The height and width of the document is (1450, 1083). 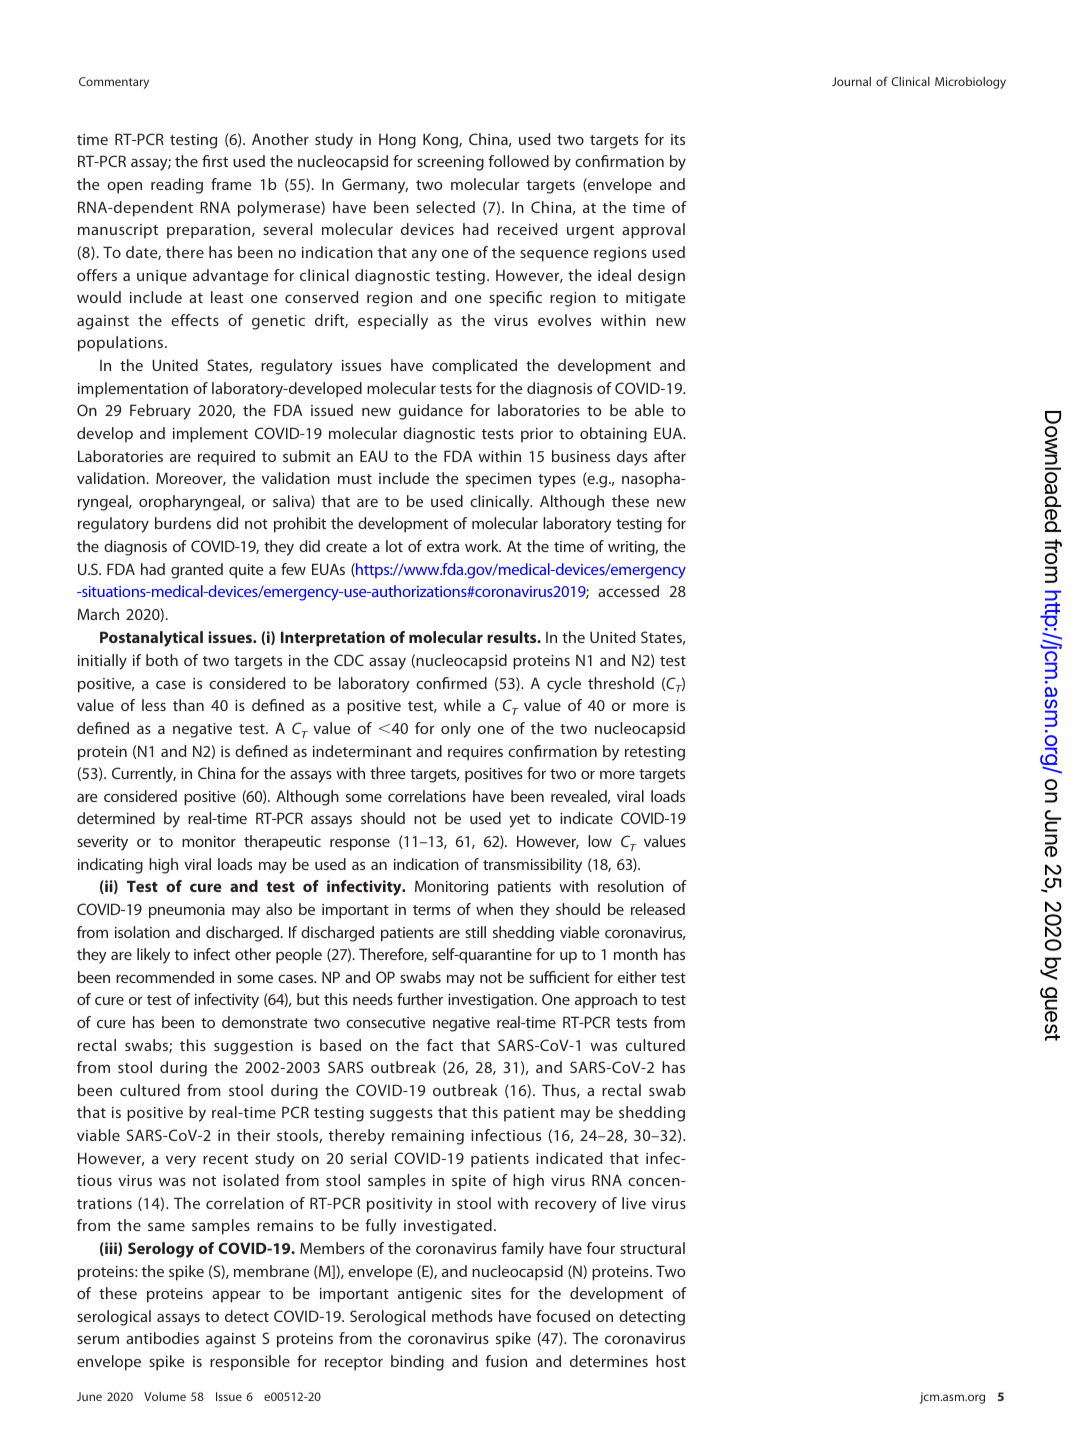 What do you see at coordinates (658, 909) in the document?
I see `released` at bounding box center [658, 909].
